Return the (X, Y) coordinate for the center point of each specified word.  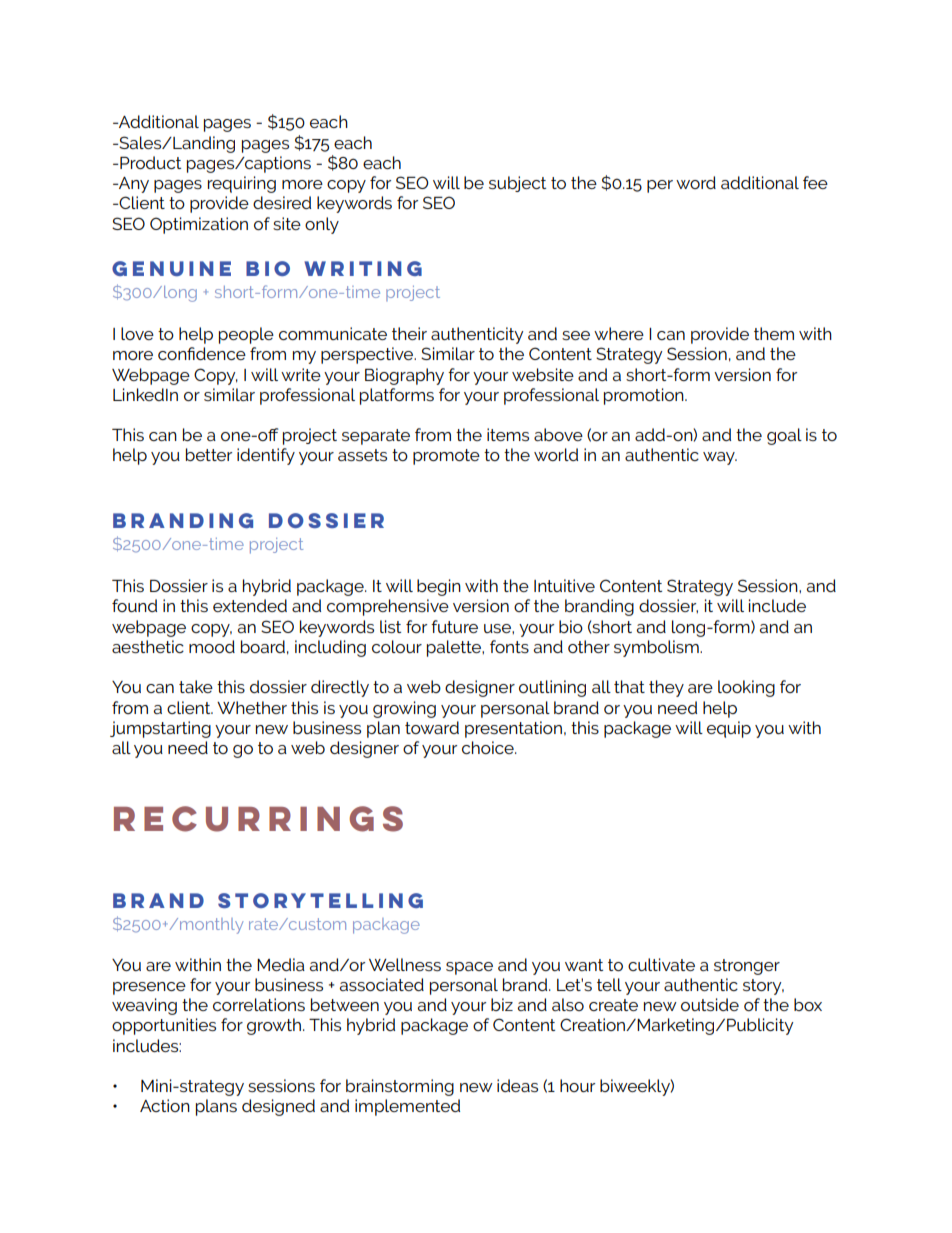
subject (517, 184)
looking (746, 688)
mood (212, 646)
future (454, 626)
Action (165, 1105)
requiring (242, 184)
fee (815, 182)
